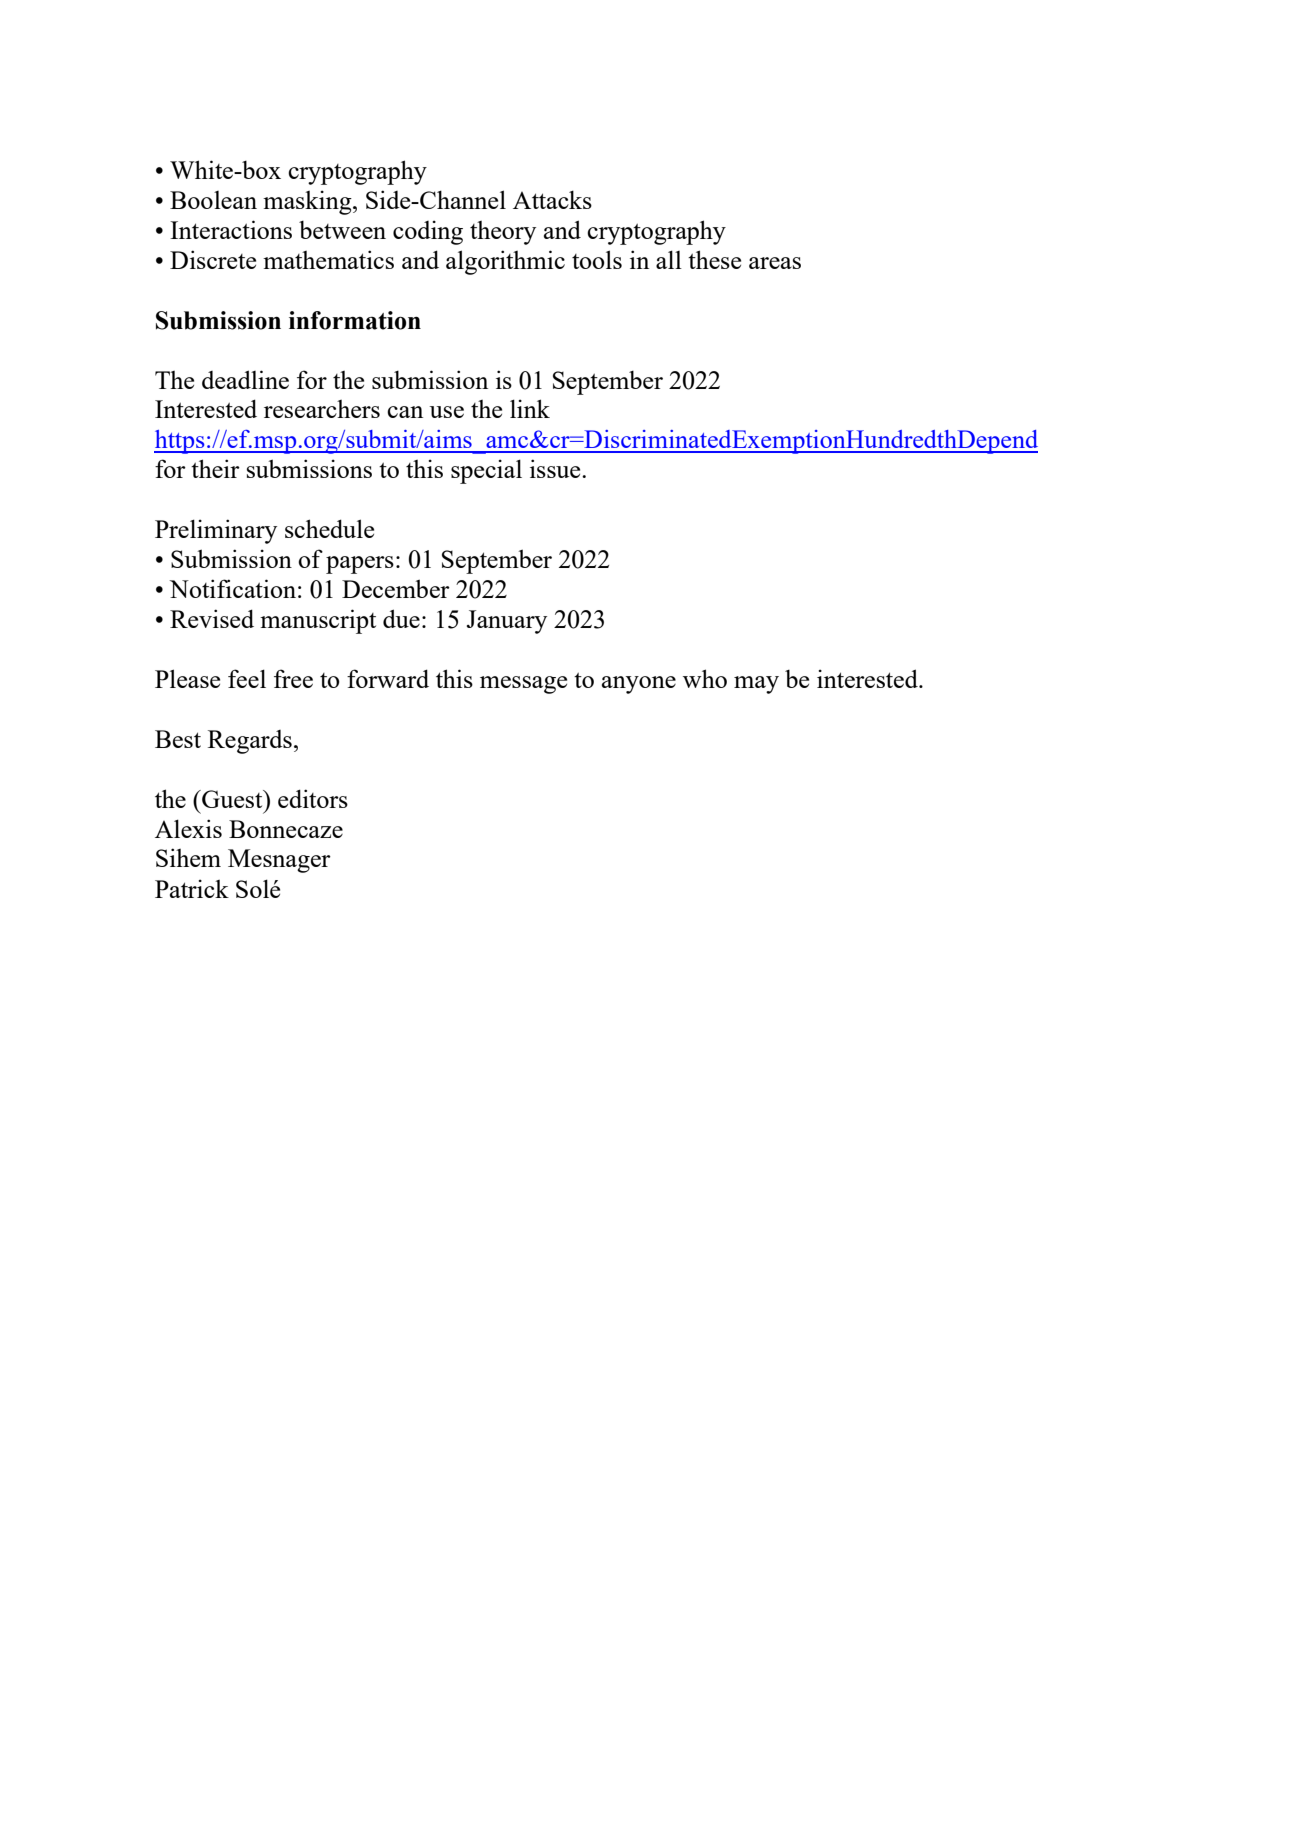 This screenshot has height=1826, width=1291. Describe the element at coordinates (556, 468) in the screenshot. I see `issue` at that location.
